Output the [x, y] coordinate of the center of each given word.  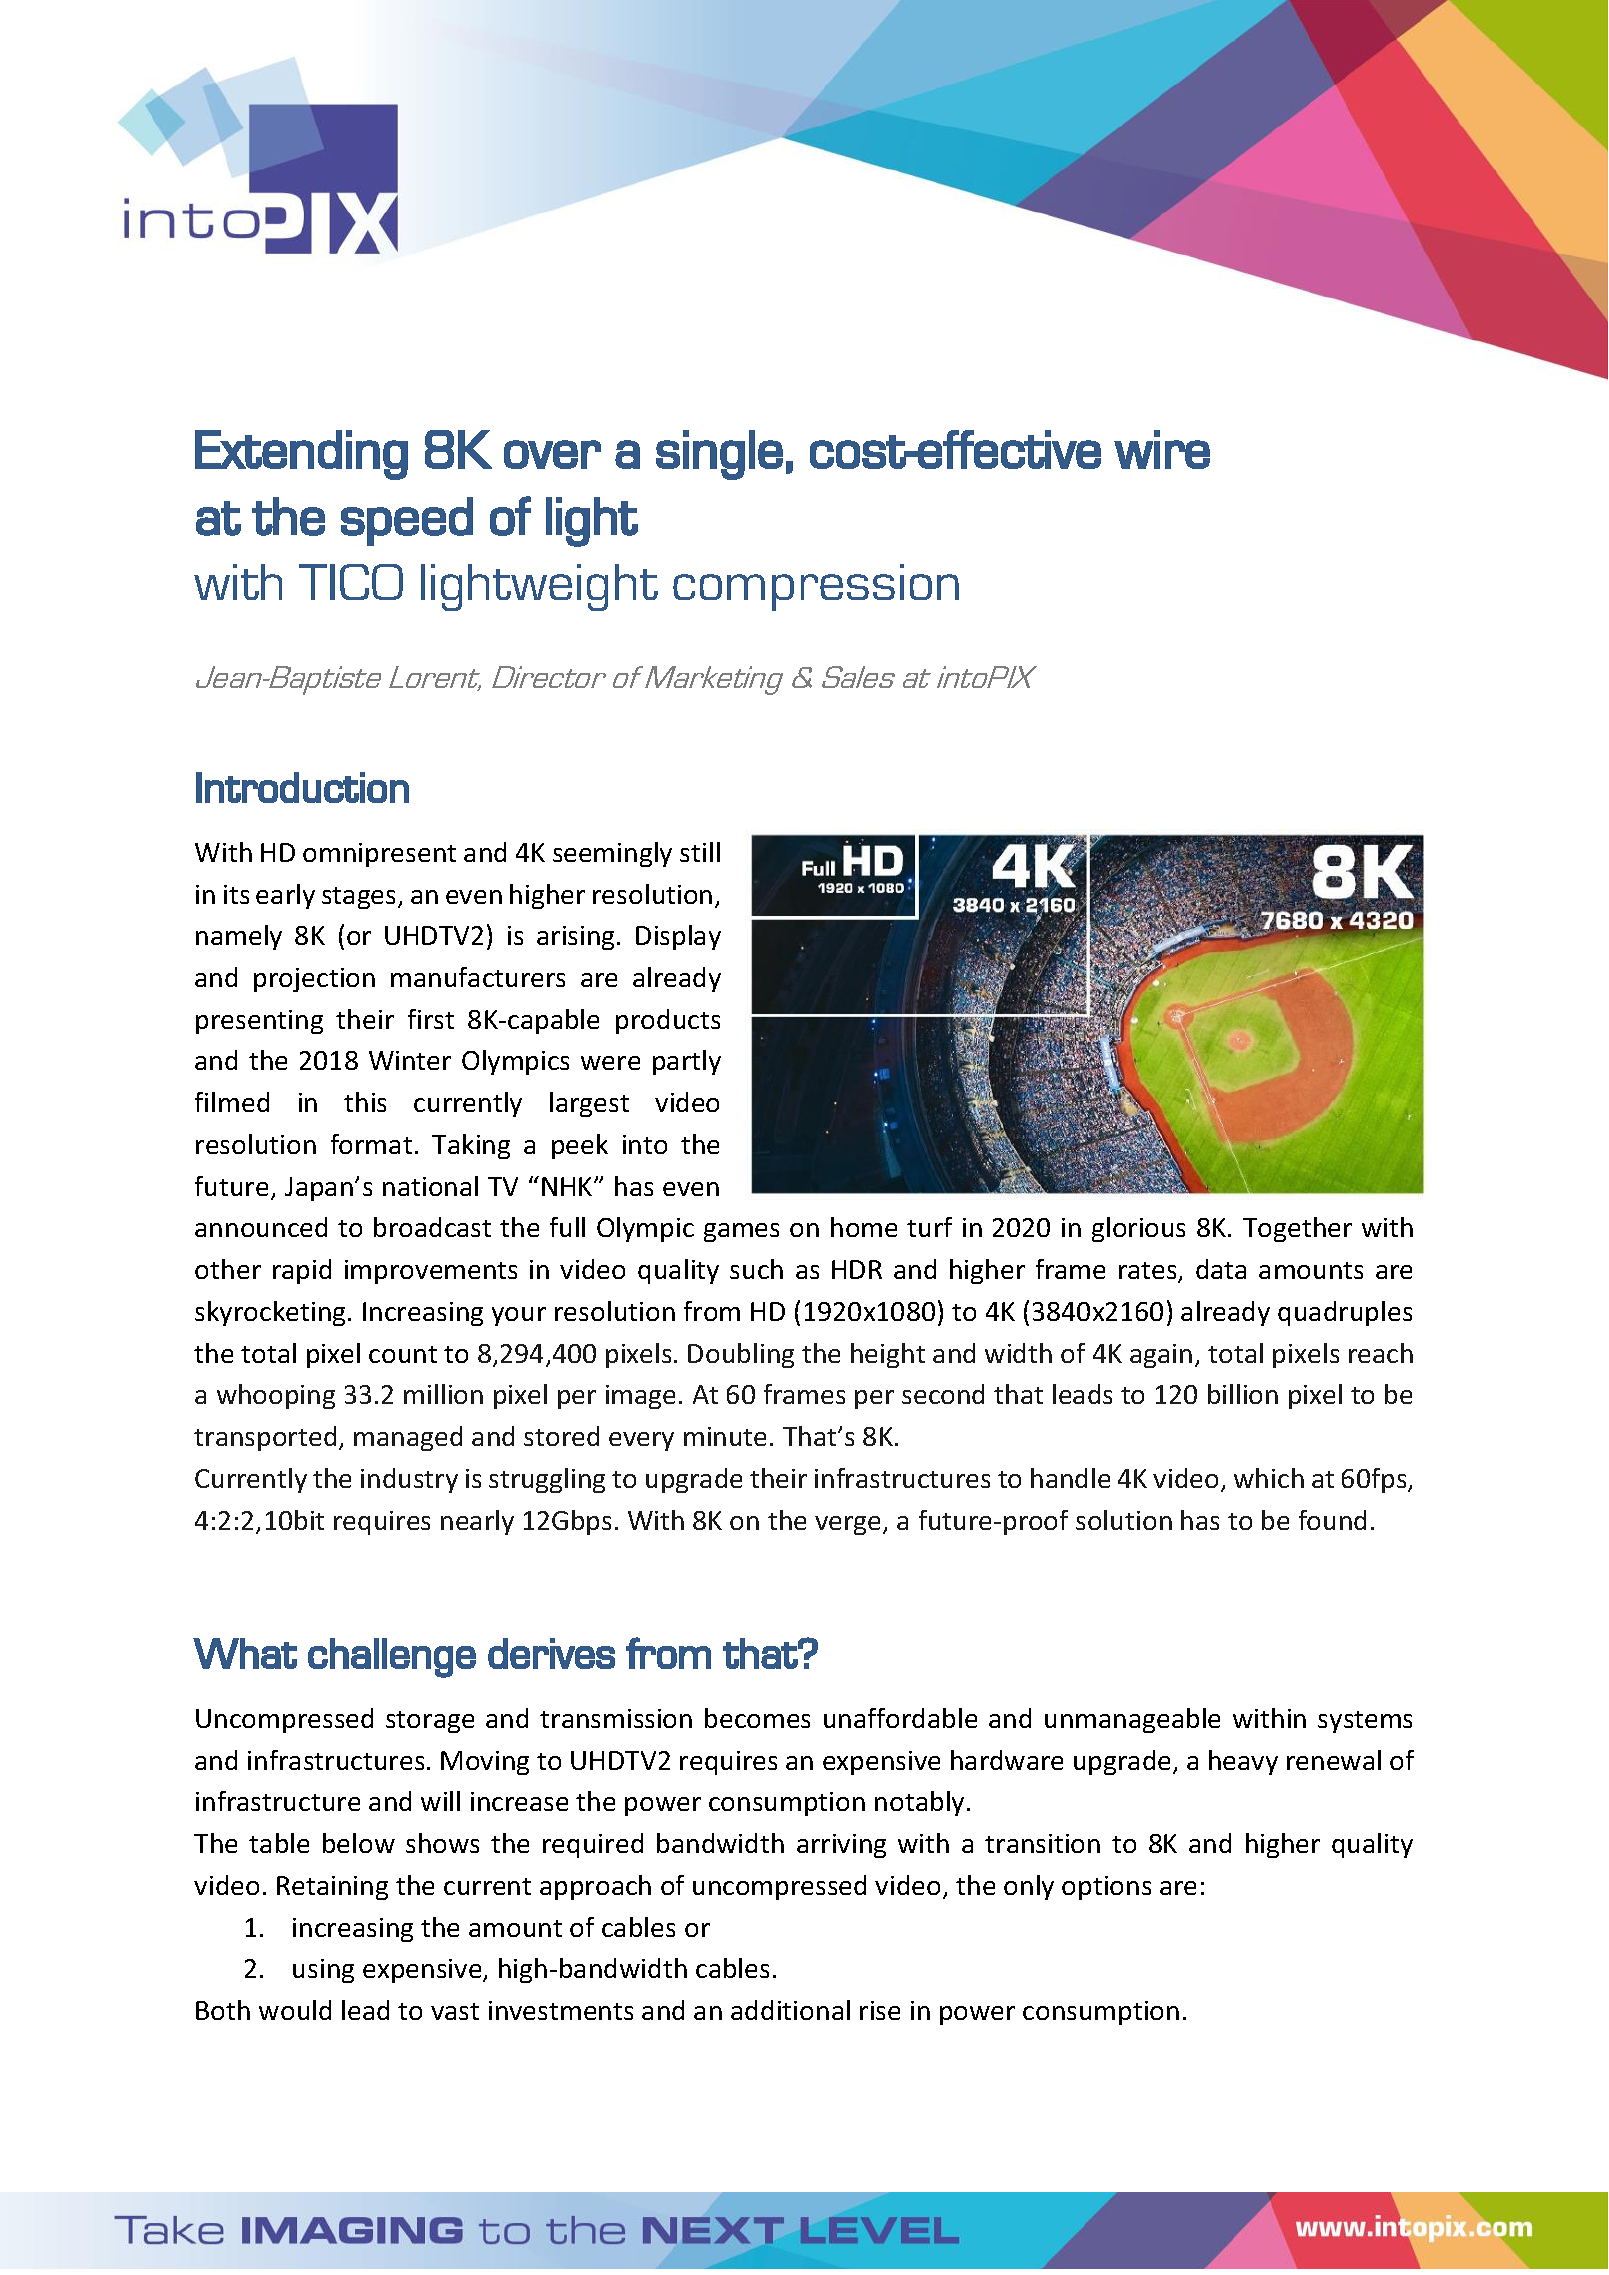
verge [849, 1525]
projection [314, 980]
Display [678, 937]
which [1269, 1478]
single [719, 455]
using [323, 1971]
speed [407, 521]
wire [1162, 449]
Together [1297, 1229]
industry [409, 1480]
